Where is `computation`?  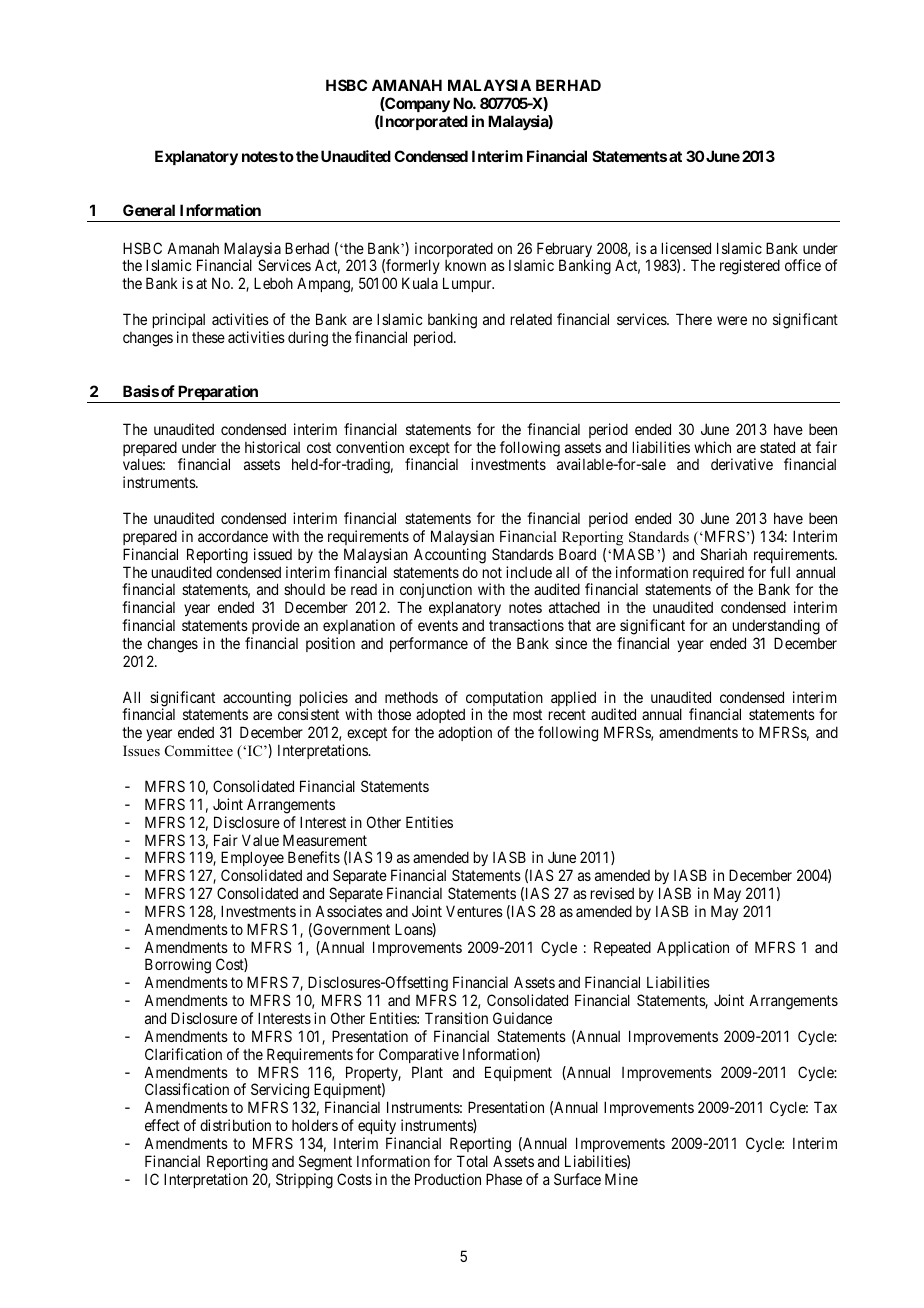 computation is located at coordinates (503, 700).
